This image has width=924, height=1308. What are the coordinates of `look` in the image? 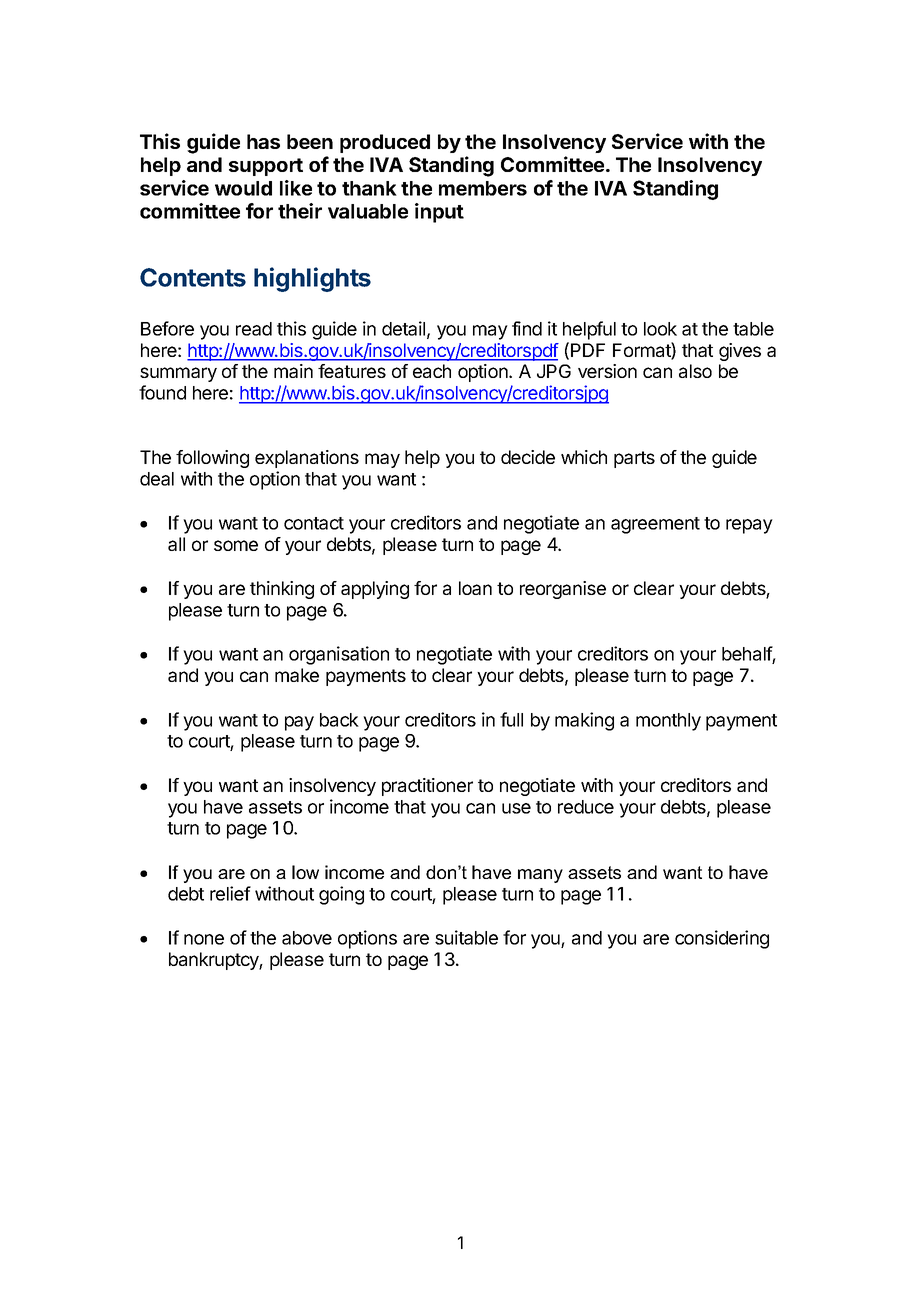 It's located at (660, 329).
